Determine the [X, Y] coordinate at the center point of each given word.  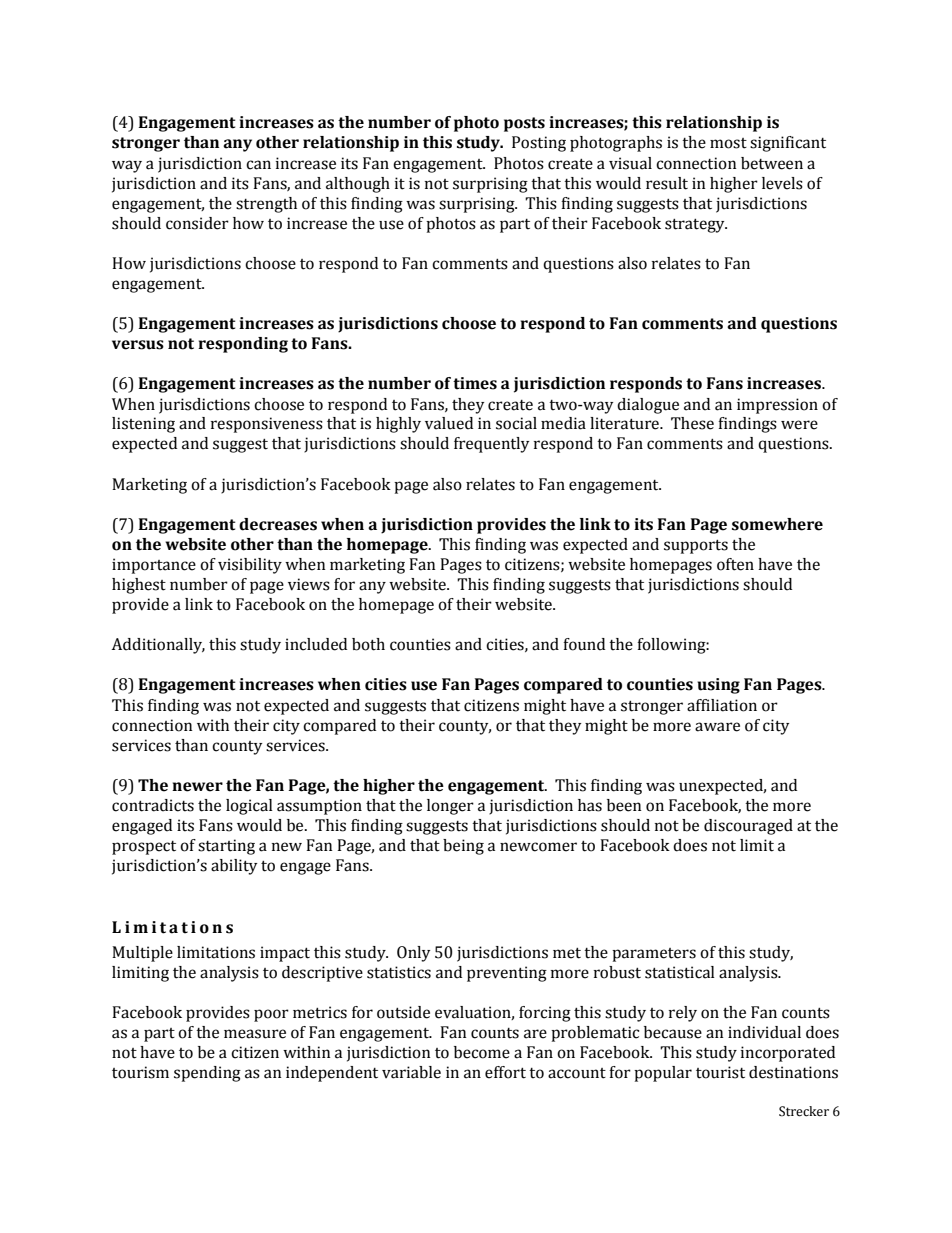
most [728, 143]
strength [266, 205]
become [482, 1052]
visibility [250, 566]
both [368, 644]
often [735, 564]
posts [524, 124]
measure [255, 1034]
